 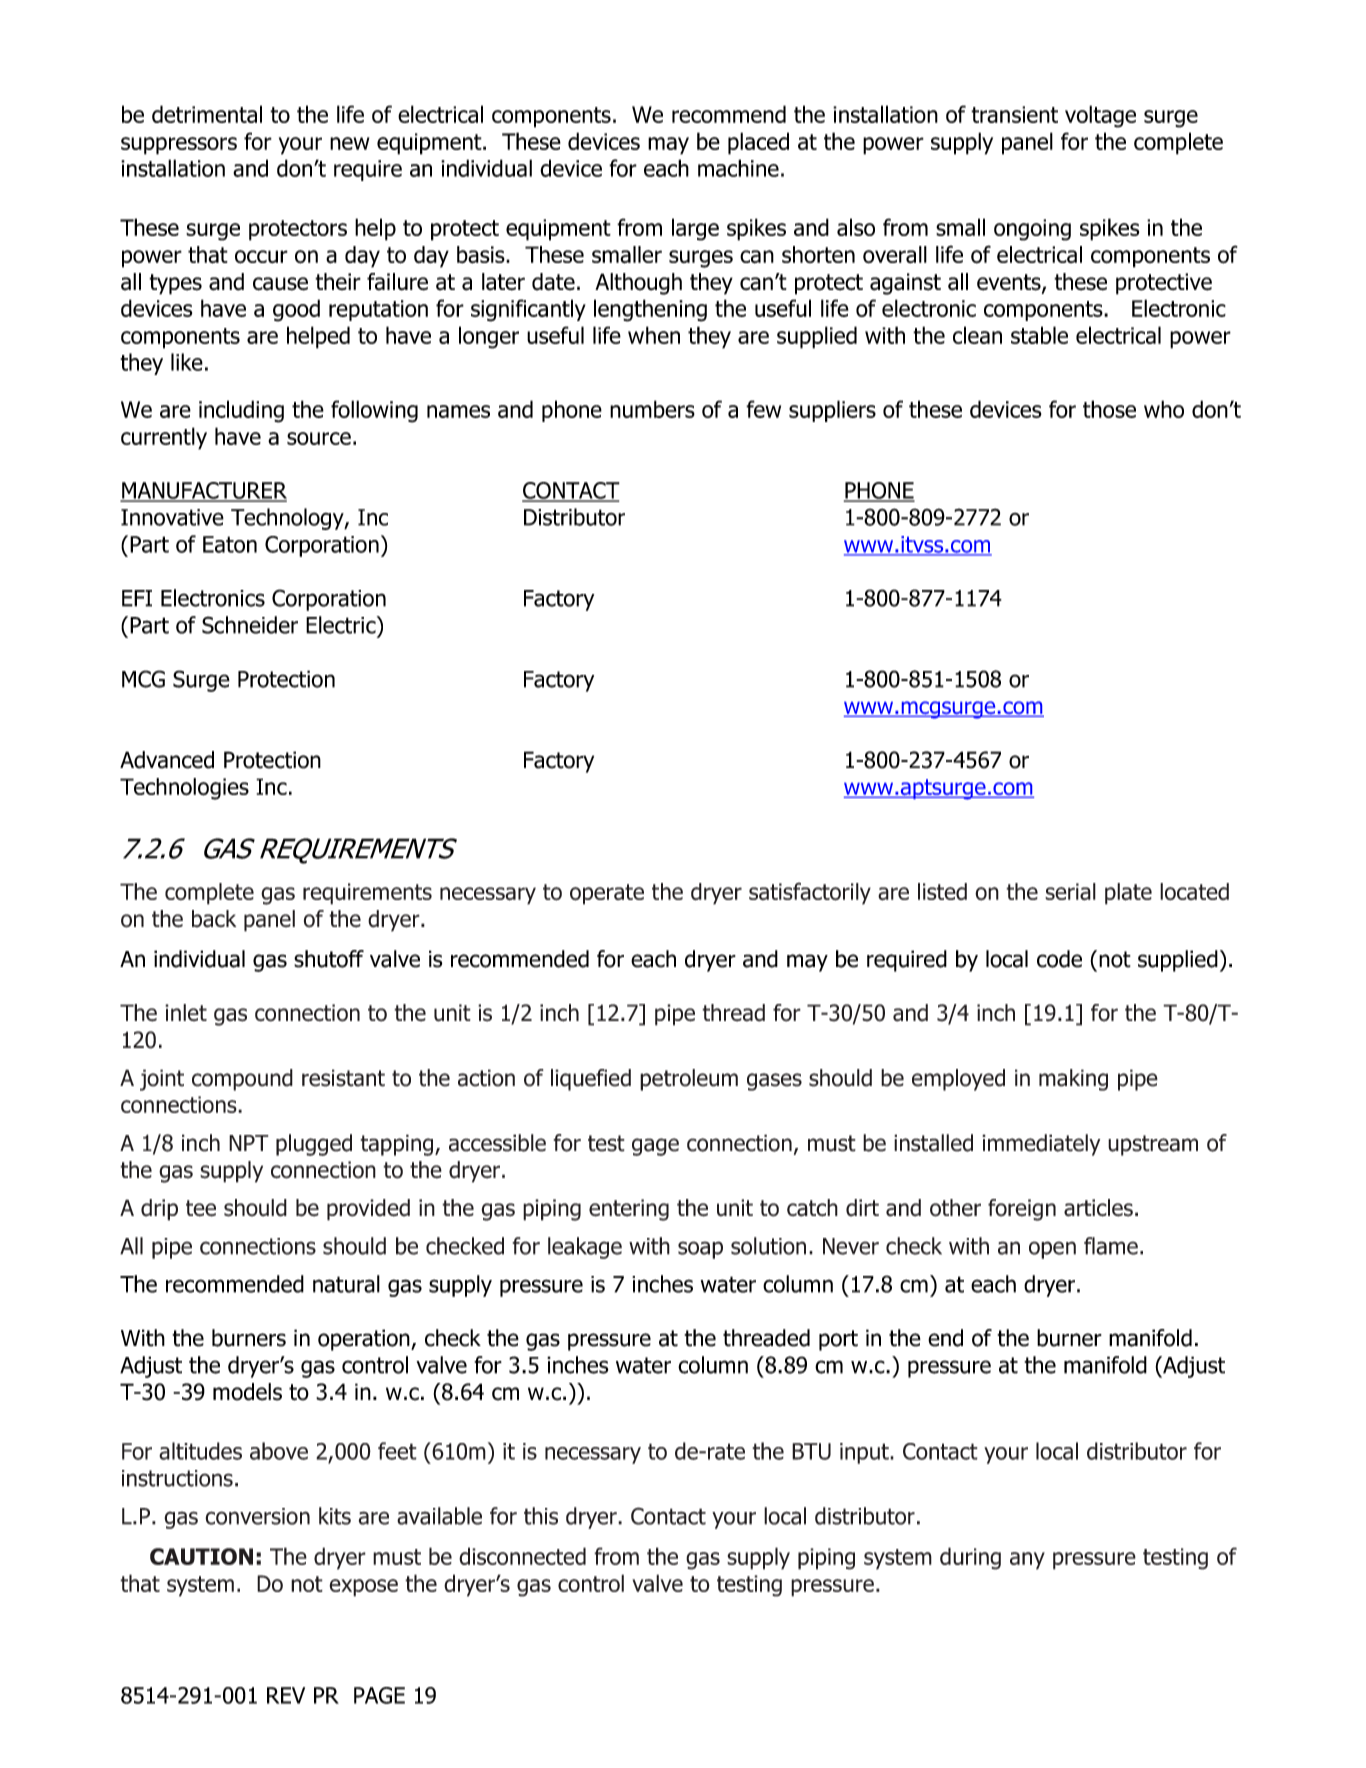 What do you see at coordinates (286, 1695) in the page?
I see `REV` at bounding box center [286, 1695].
